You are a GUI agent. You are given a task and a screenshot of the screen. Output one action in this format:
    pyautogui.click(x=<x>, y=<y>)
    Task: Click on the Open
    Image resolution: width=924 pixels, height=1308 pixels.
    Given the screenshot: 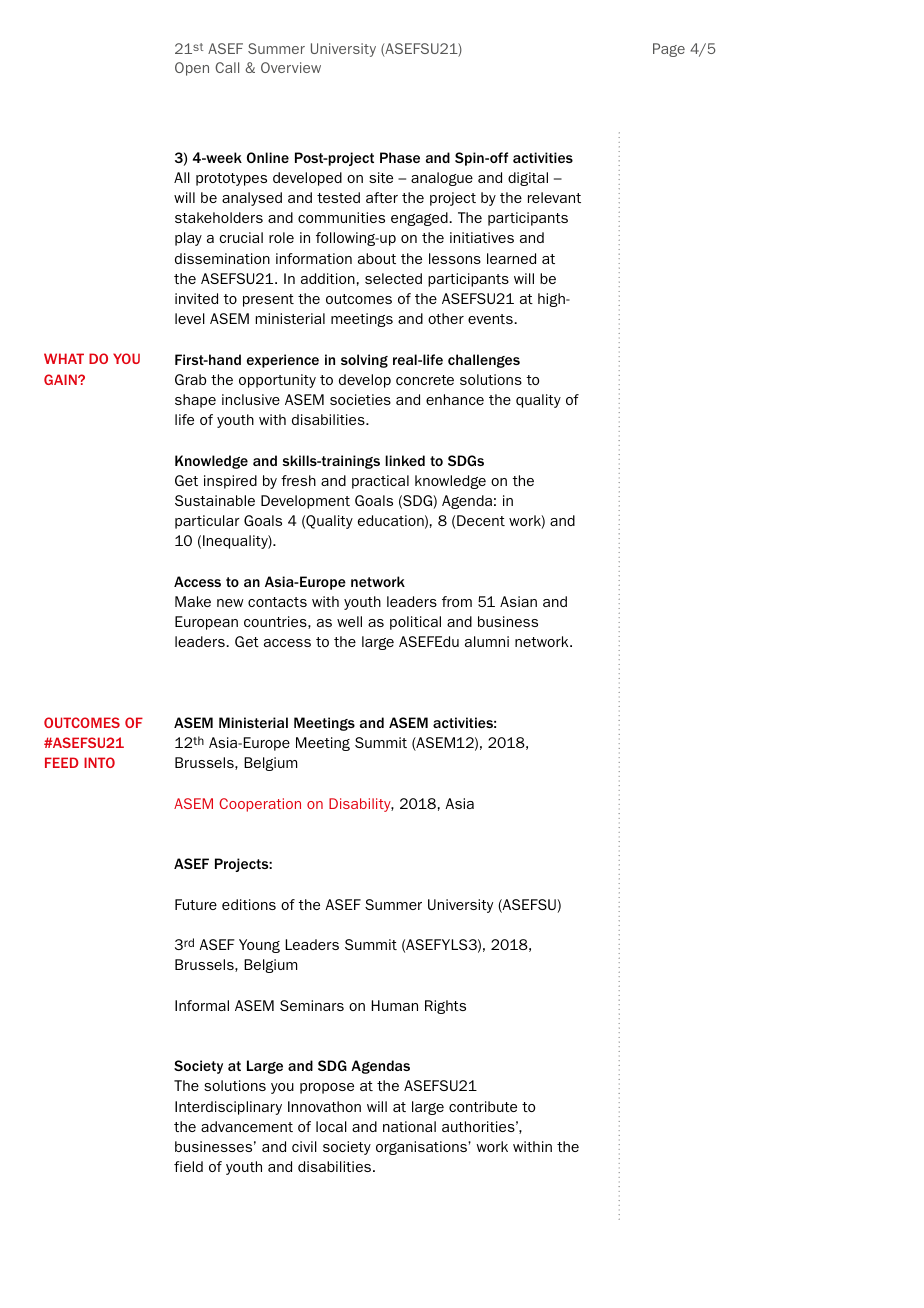 What is the action you would take?
    pyautogui.click(x=192, y=69)
